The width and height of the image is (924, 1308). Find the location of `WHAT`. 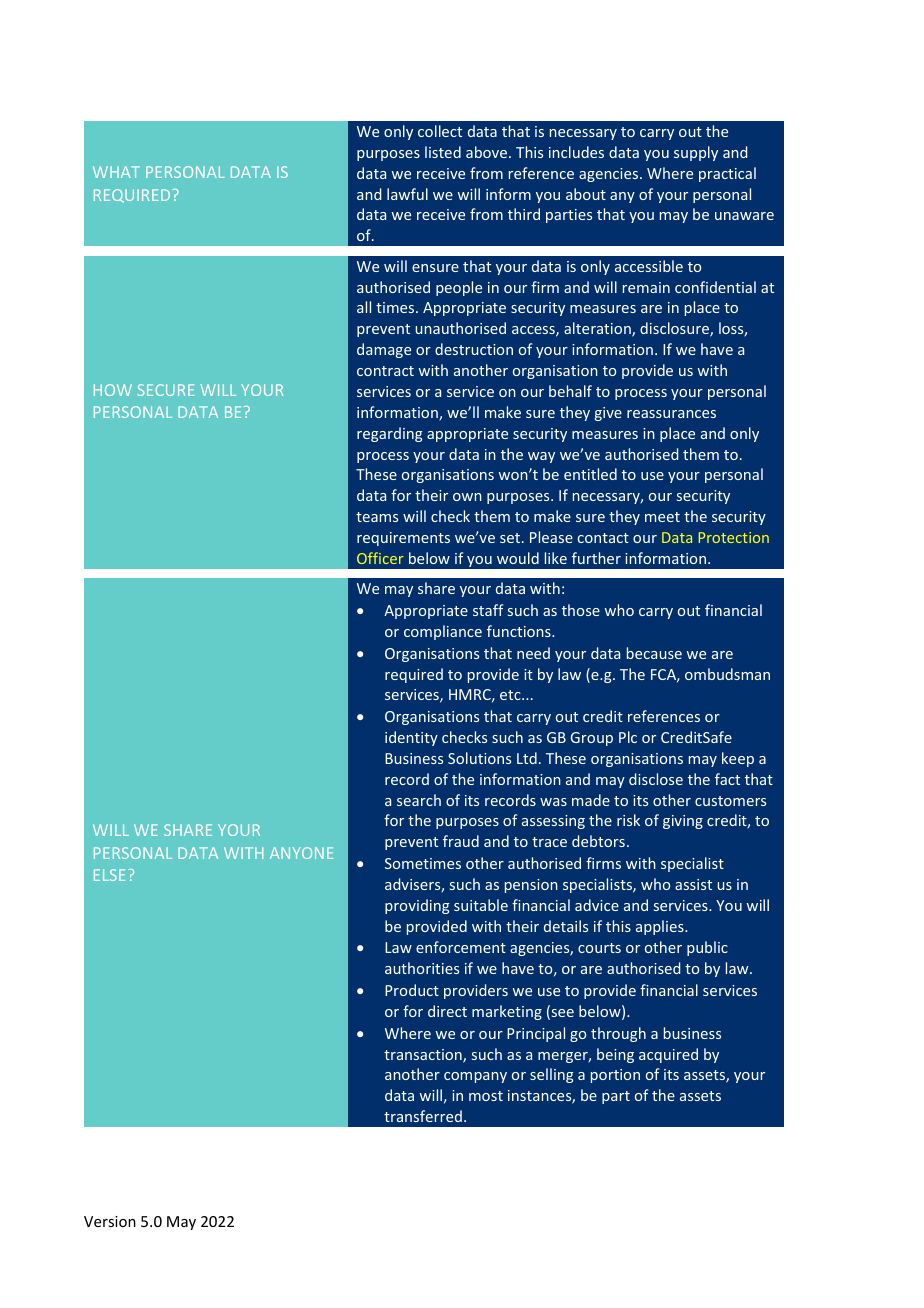

WHAT is located at coordinates (116, 172).
